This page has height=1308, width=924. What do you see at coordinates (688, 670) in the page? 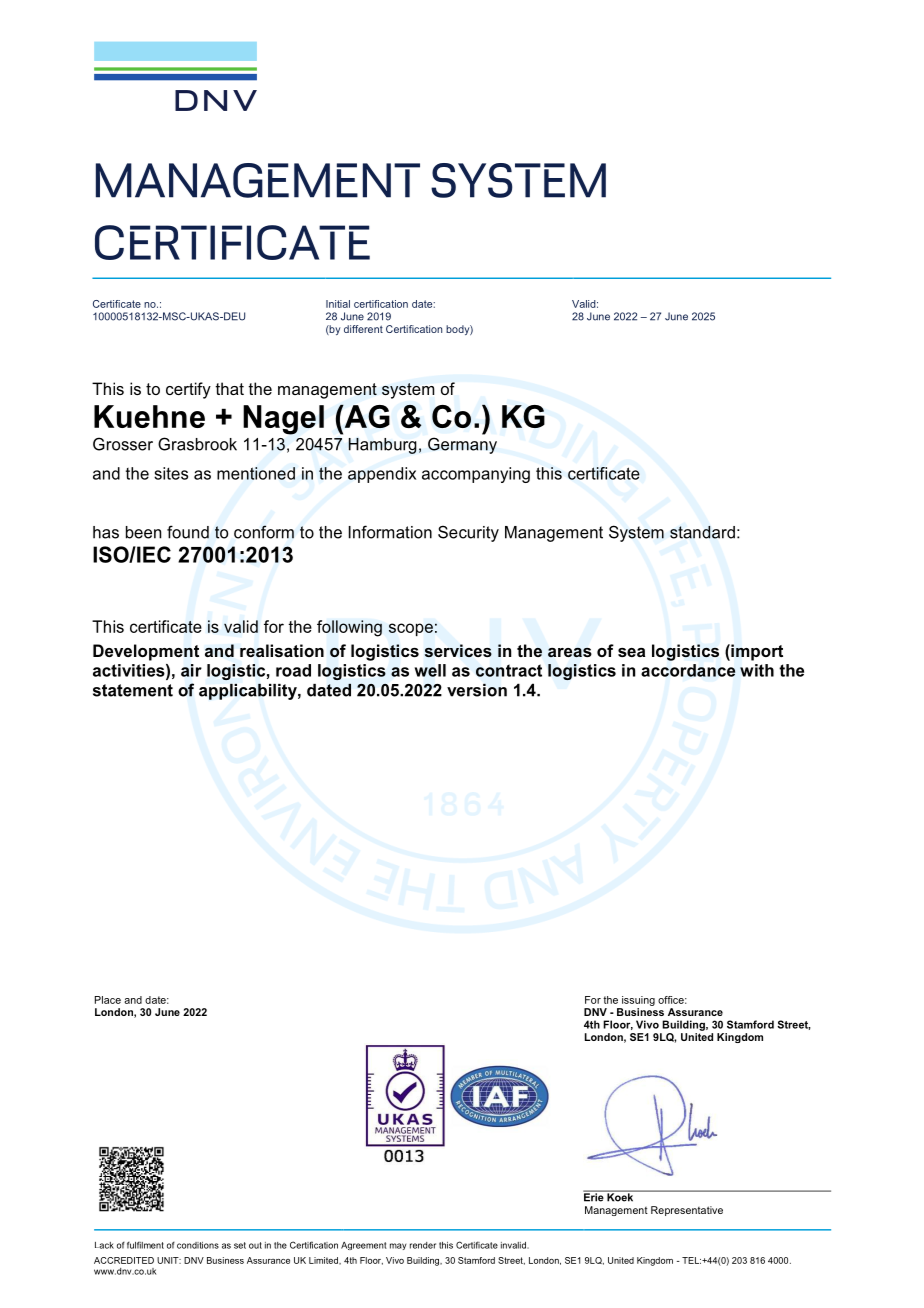
I see `accordance` at bounding box center [688, 670].
